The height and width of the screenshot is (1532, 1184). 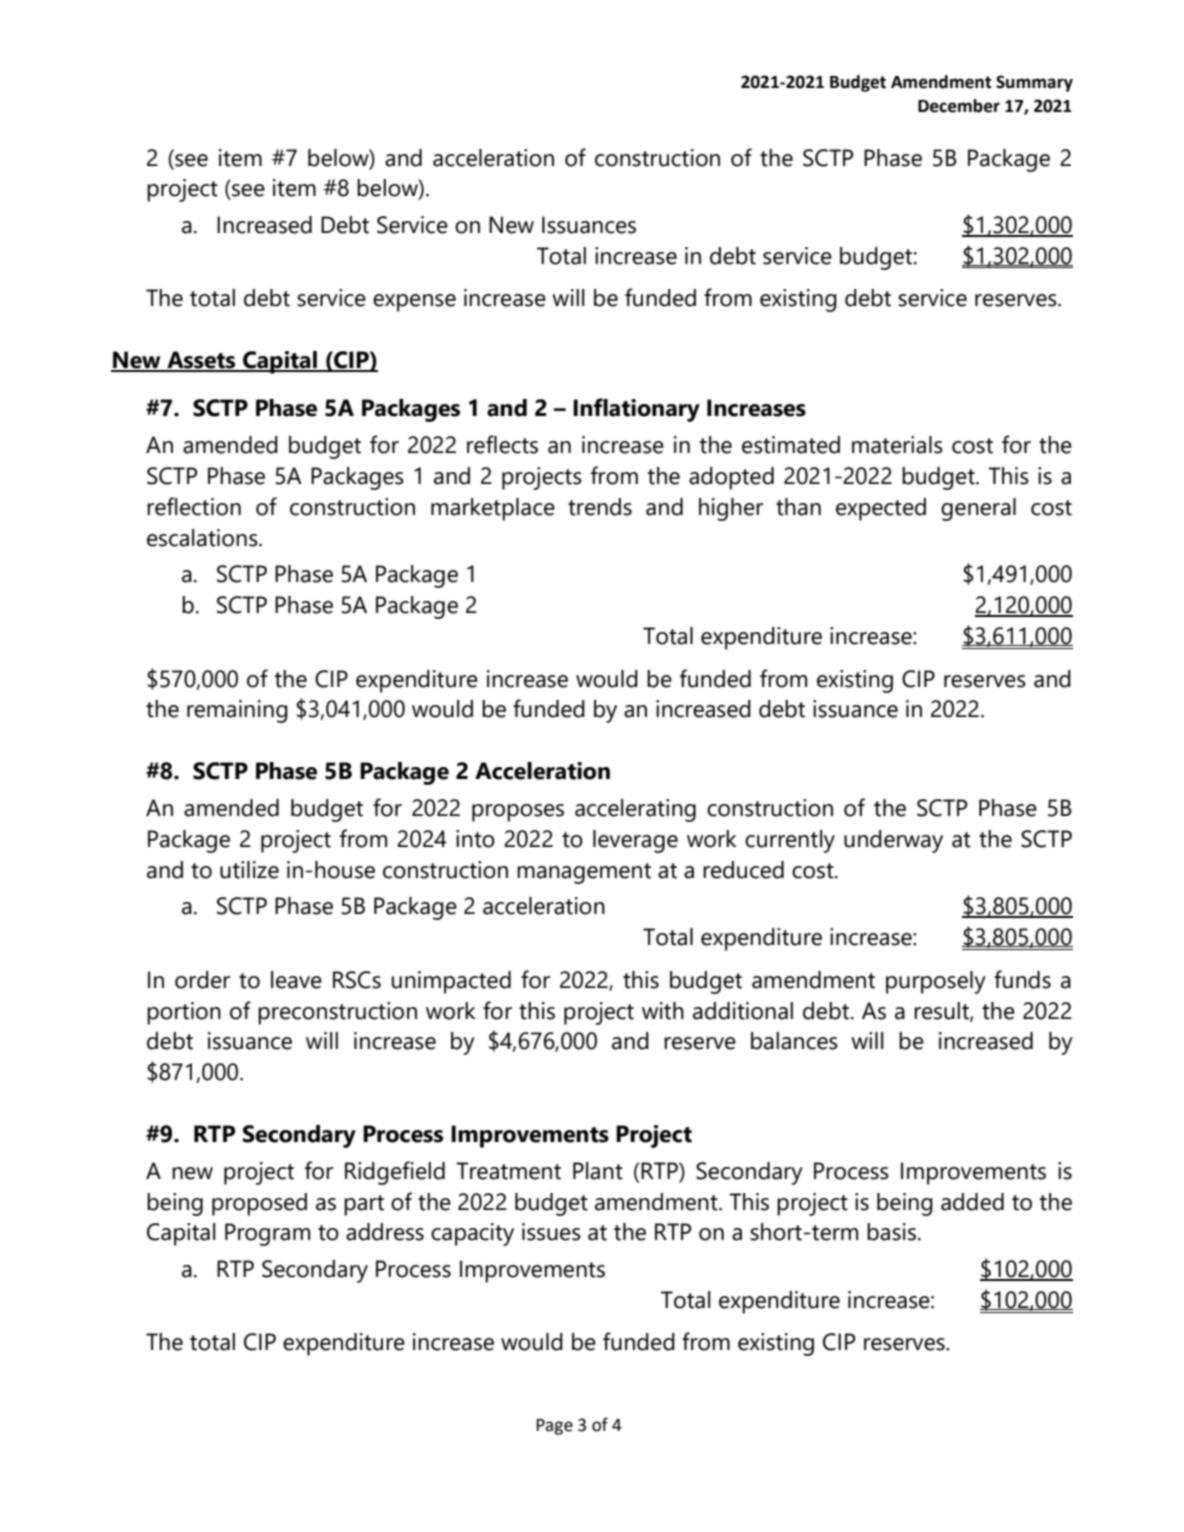 I want to click on escalations, so click(x=203, y=538).
